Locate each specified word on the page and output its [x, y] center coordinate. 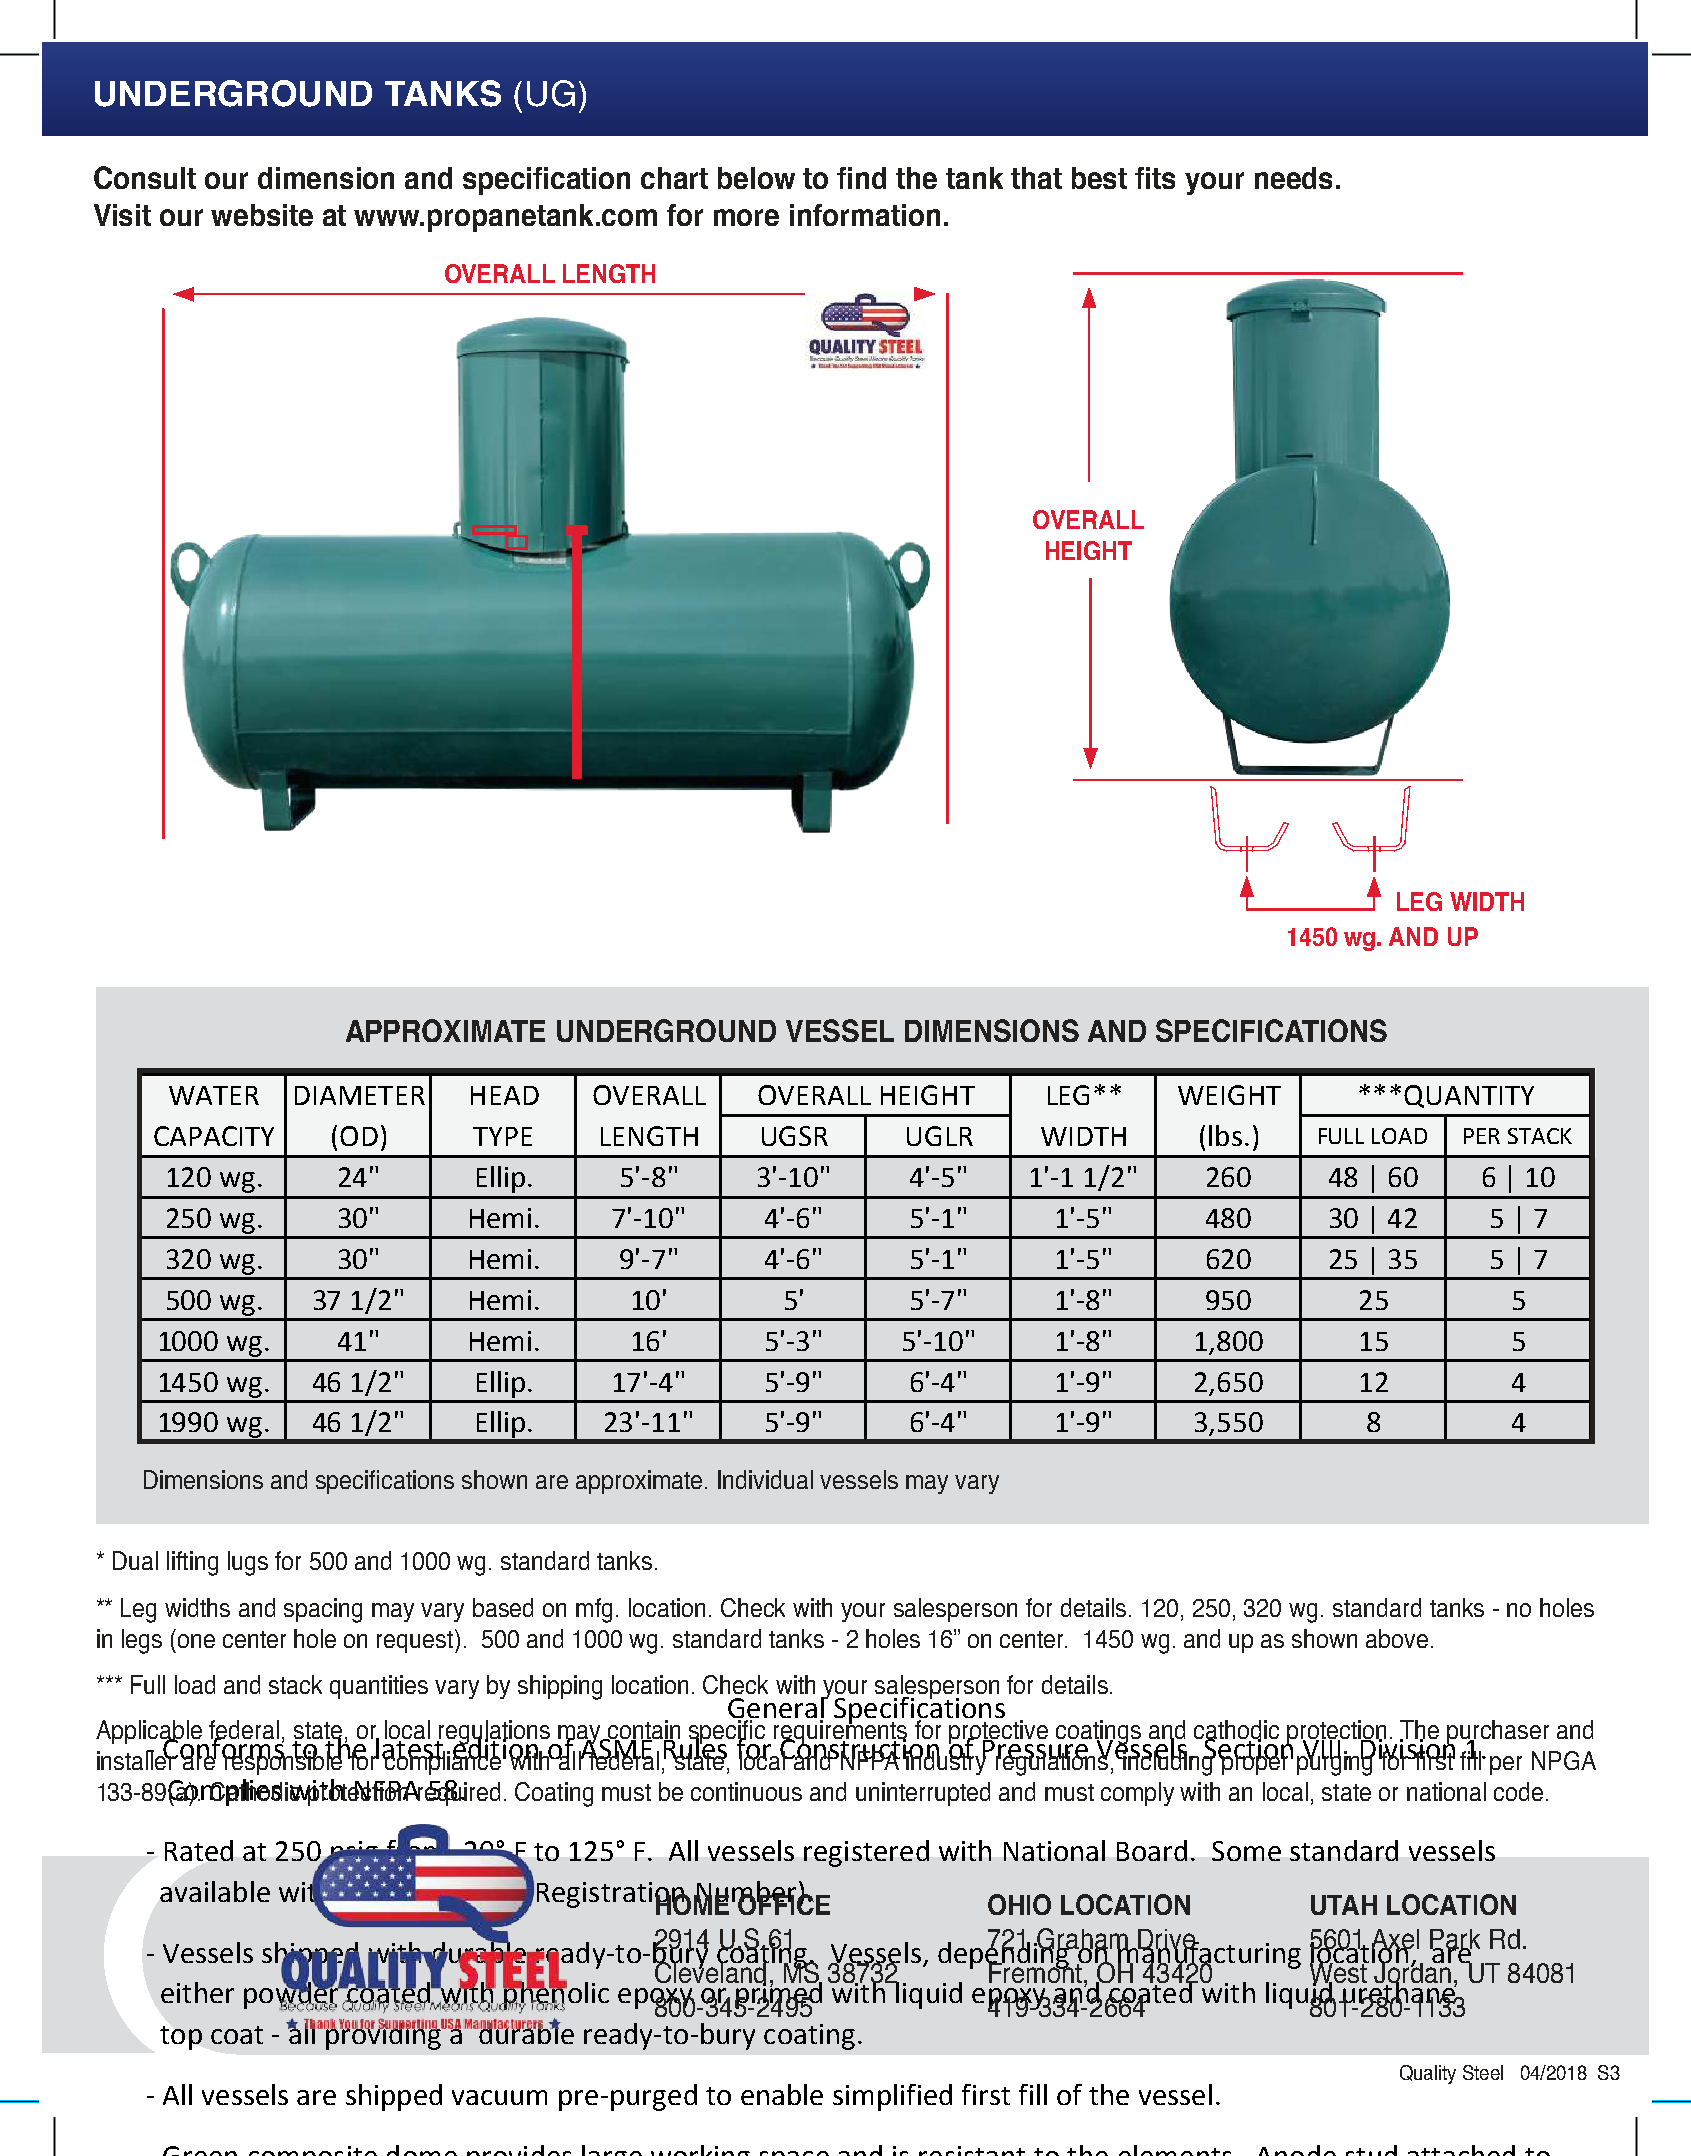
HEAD [505, 1095]
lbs [1225, 1135]
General [777, 1709]
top [181, 2038]
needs [1293, 178]
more [746, 217]
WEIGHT [1229, 1095]
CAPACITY [214, 1136]
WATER [214, 1095]
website [262, 215]
